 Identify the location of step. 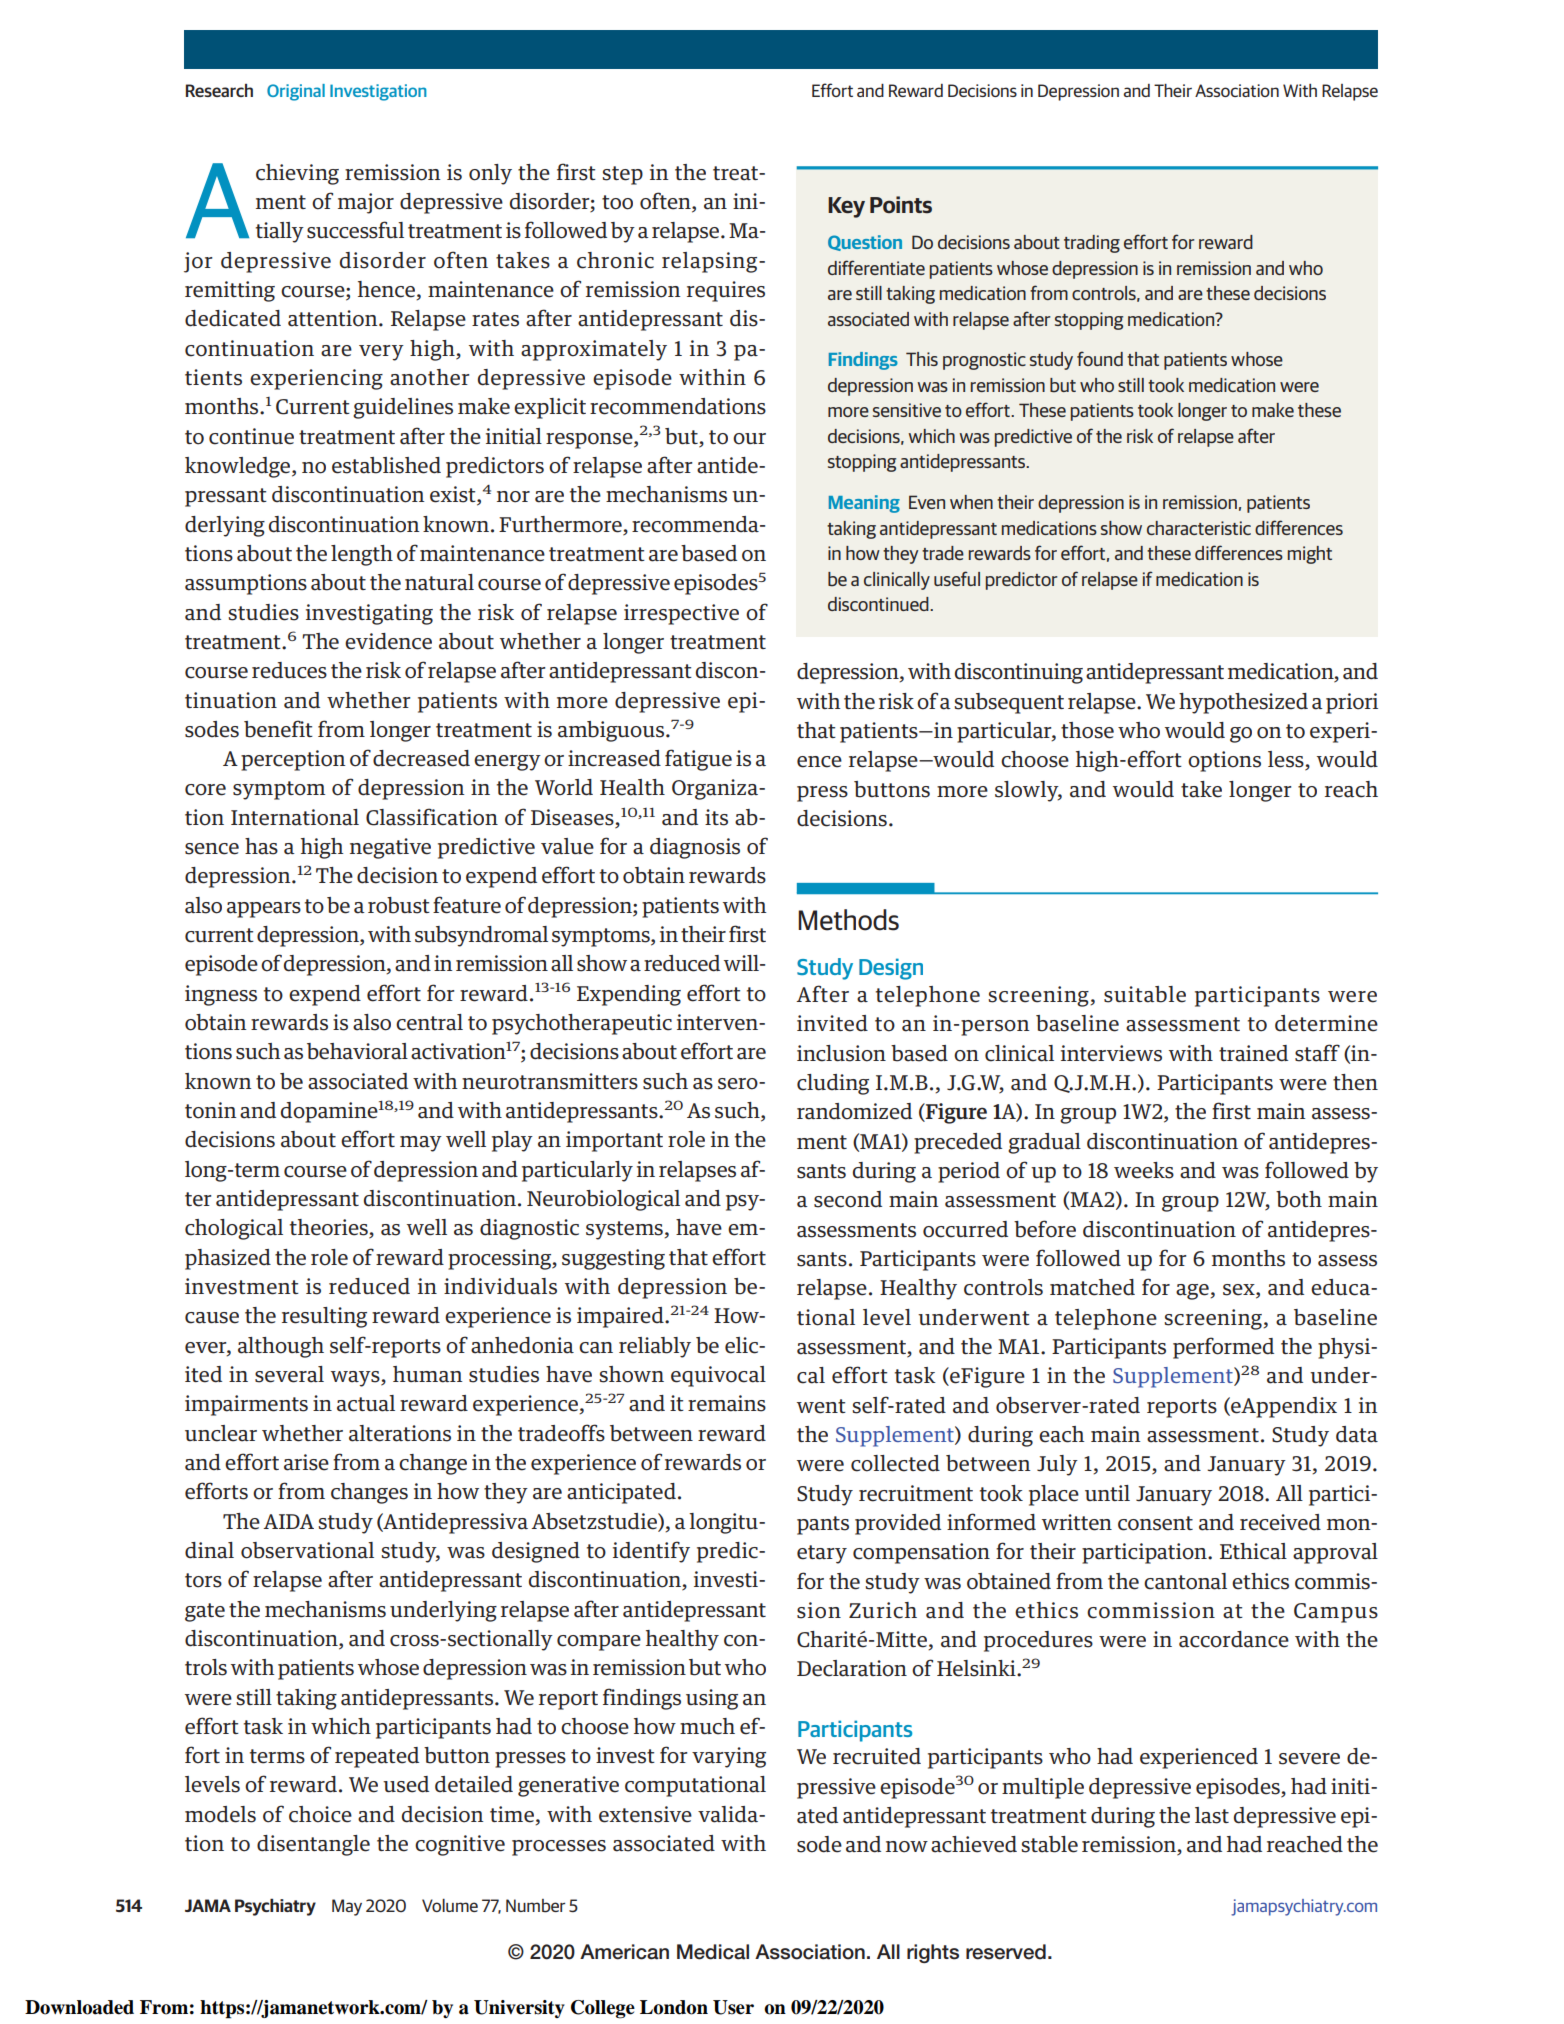
(622, 175).
